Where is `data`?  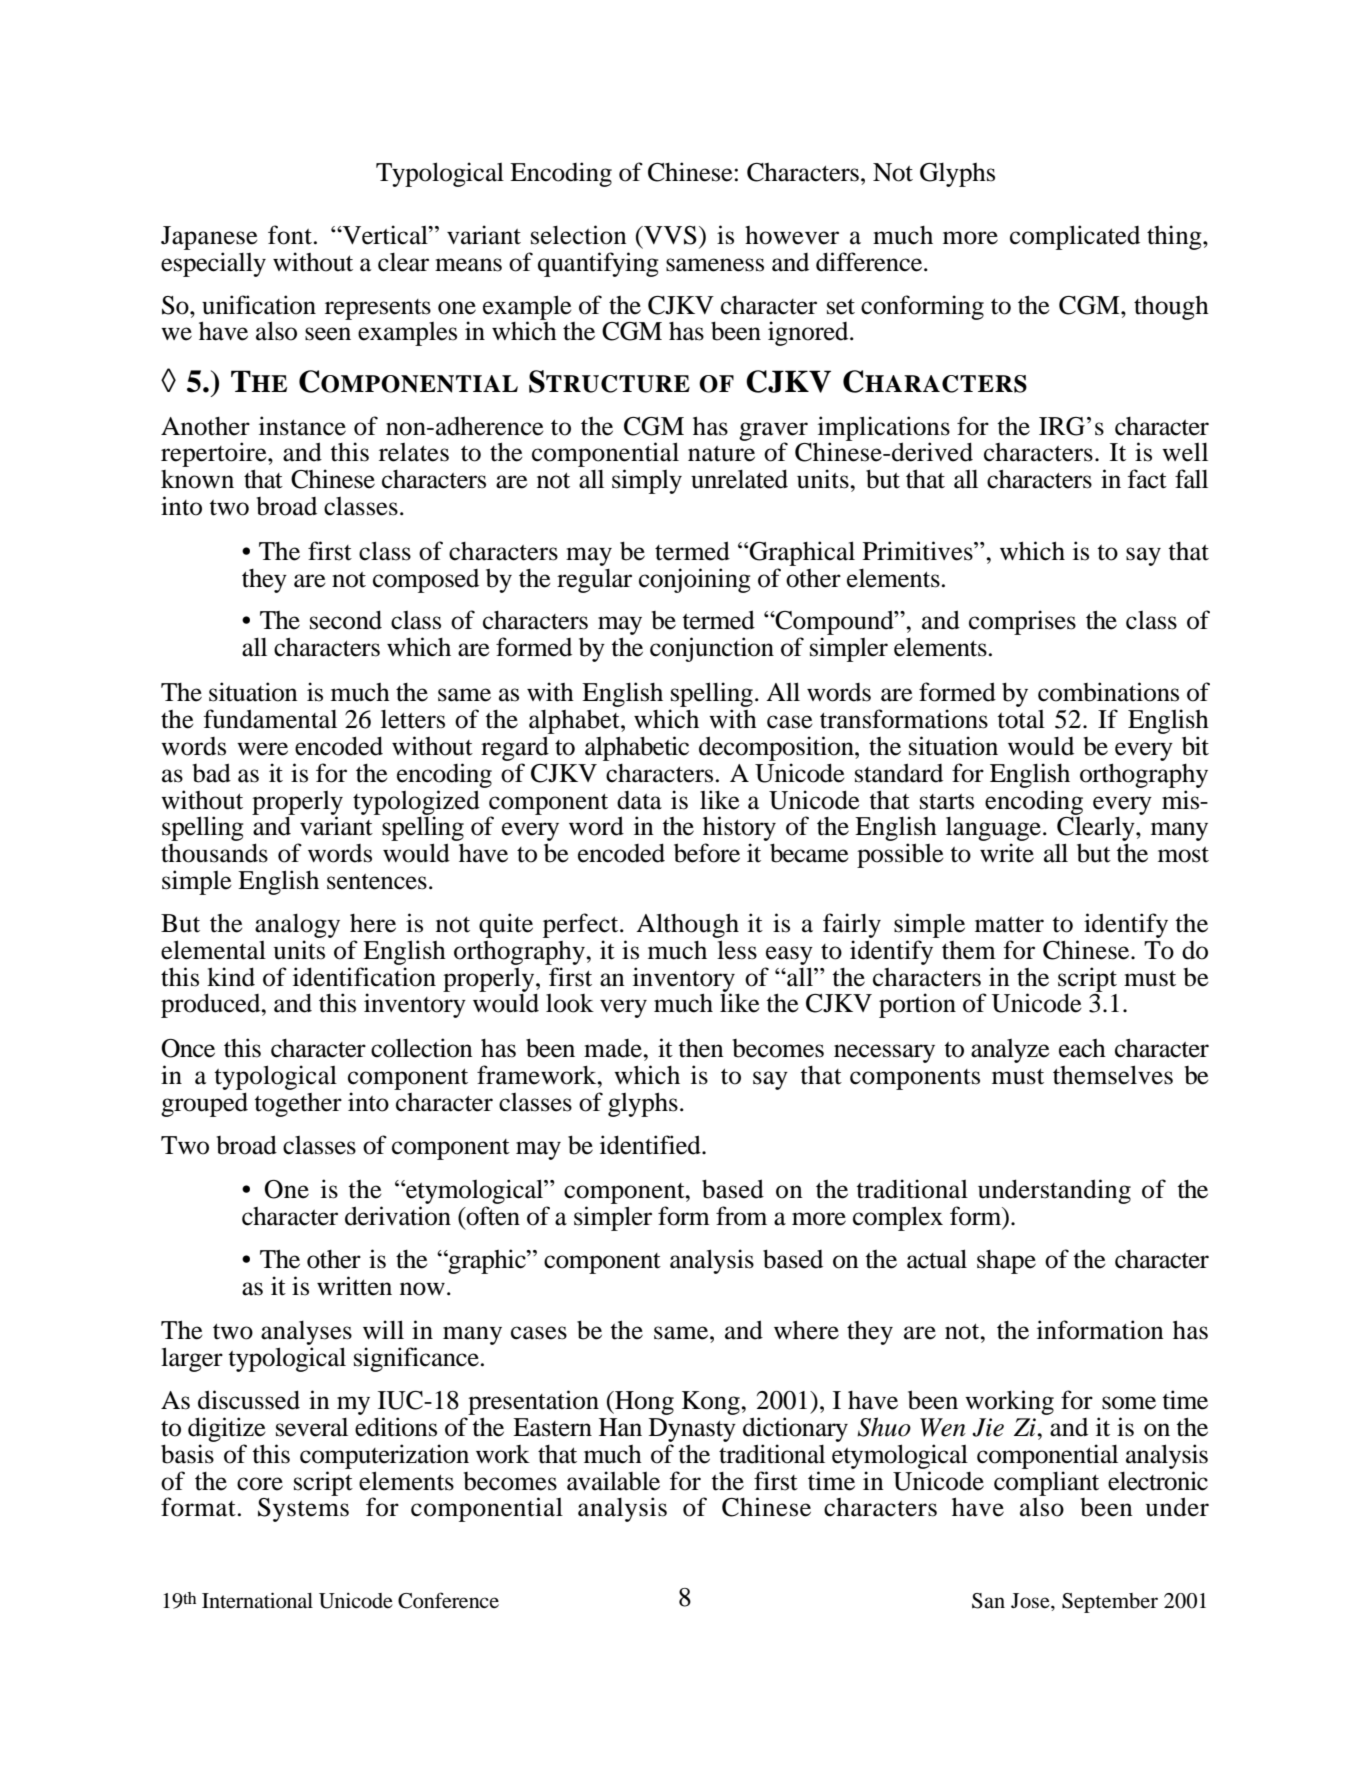 data is located at coordinates (639, 800).
